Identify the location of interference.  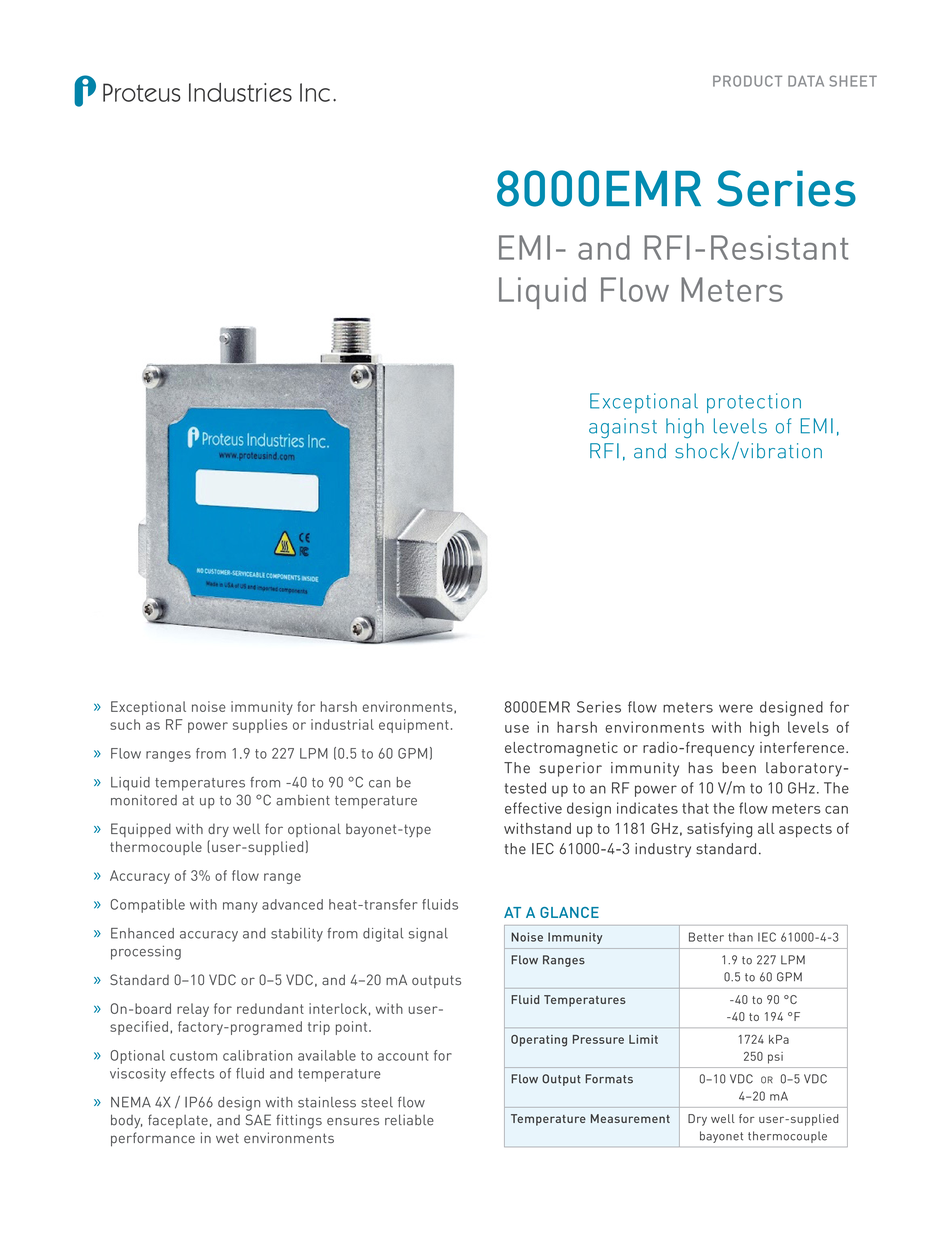
(803, 747).
